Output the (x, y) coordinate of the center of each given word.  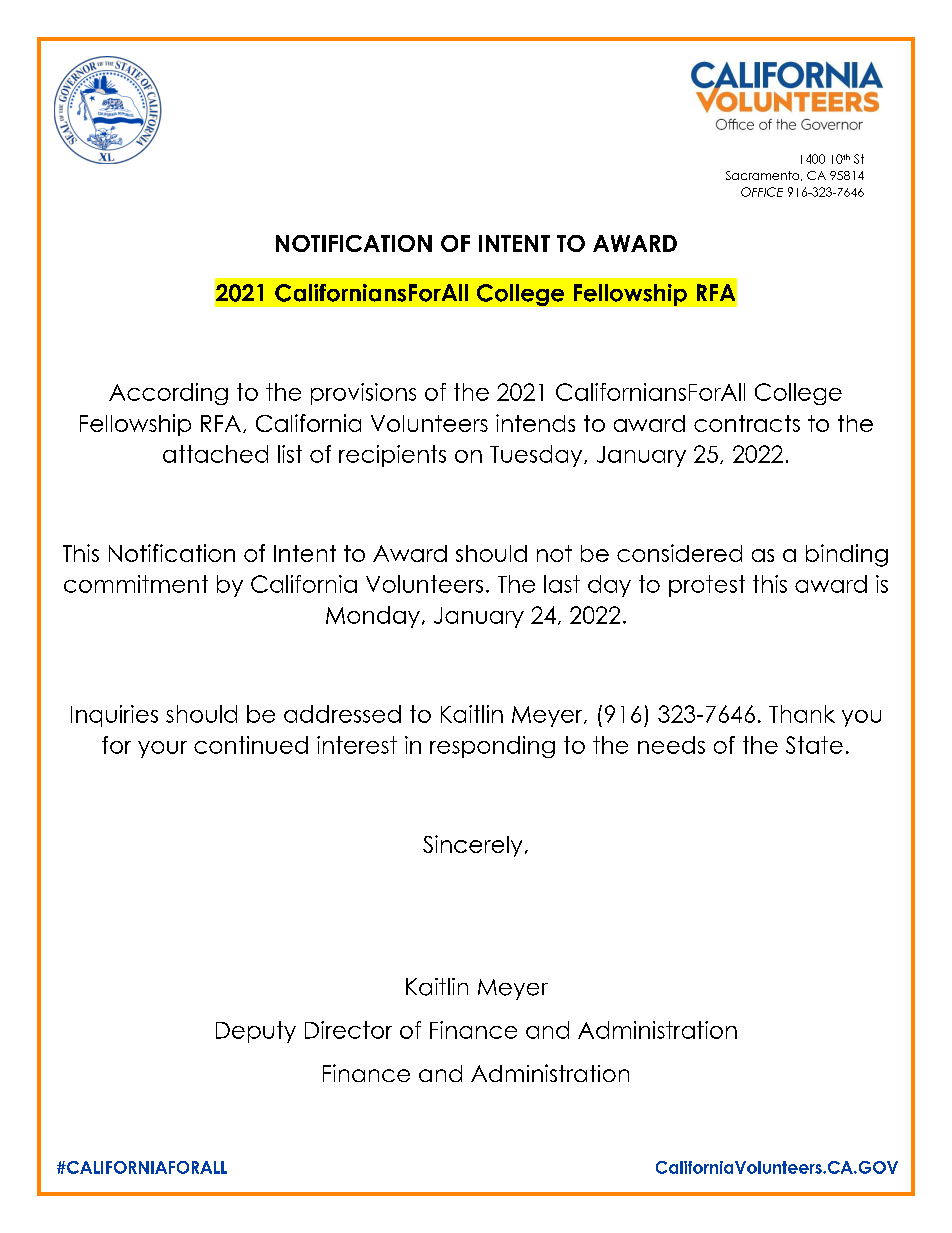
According (168, 394)
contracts (747, 423)
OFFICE (762, 192)
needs (671, 745)
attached (215, 454)
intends (535, 423)
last (562, 584)
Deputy (256, 1032)
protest (707, 586)
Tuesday (537, 456)
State (814, 745)
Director (348, 1030)
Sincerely (472, 846)
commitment (136, 584)
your (162, 749)
